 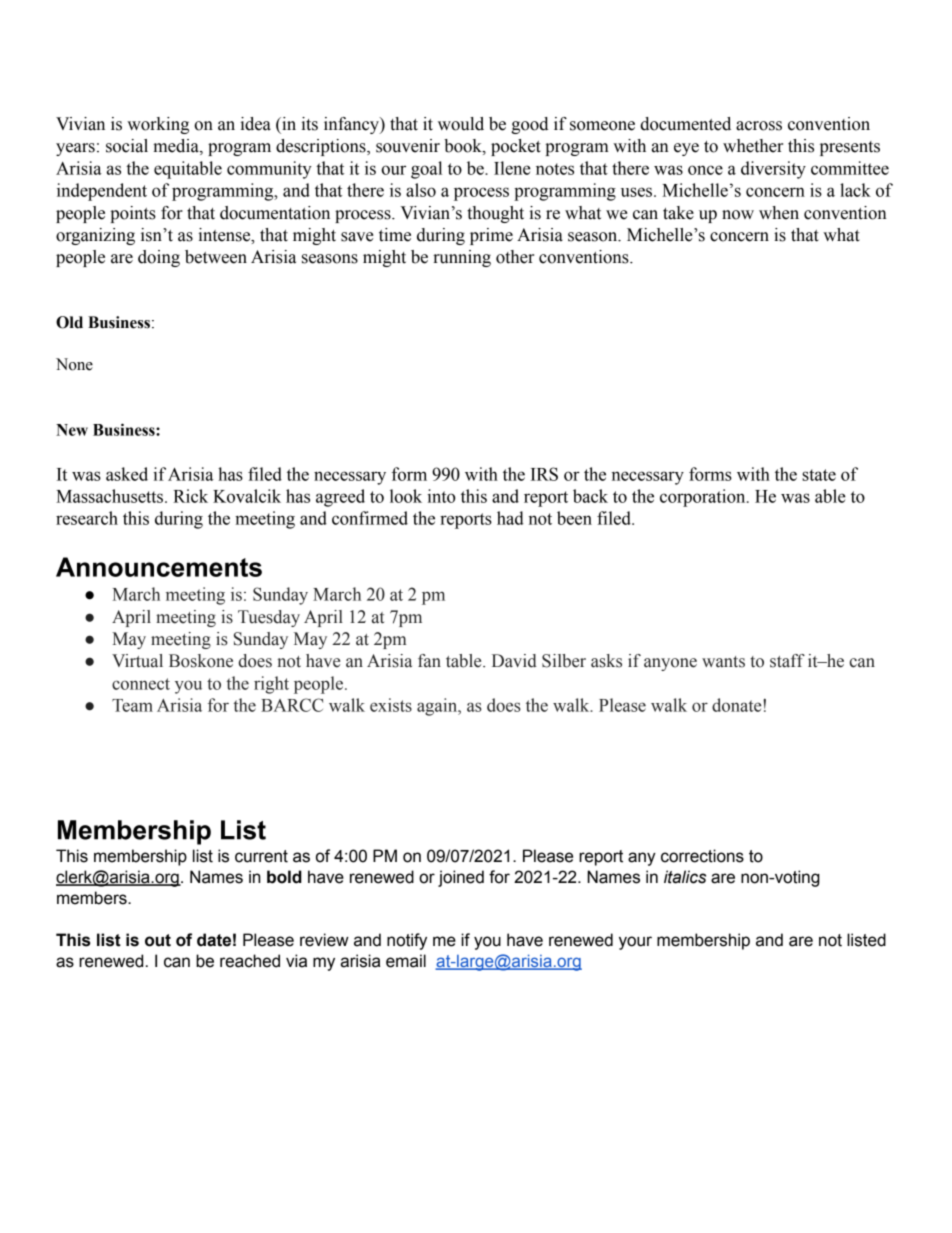 What do you see at coordinates (158, 940) in the page?
I see `out` at bounding box center [158, 940].
